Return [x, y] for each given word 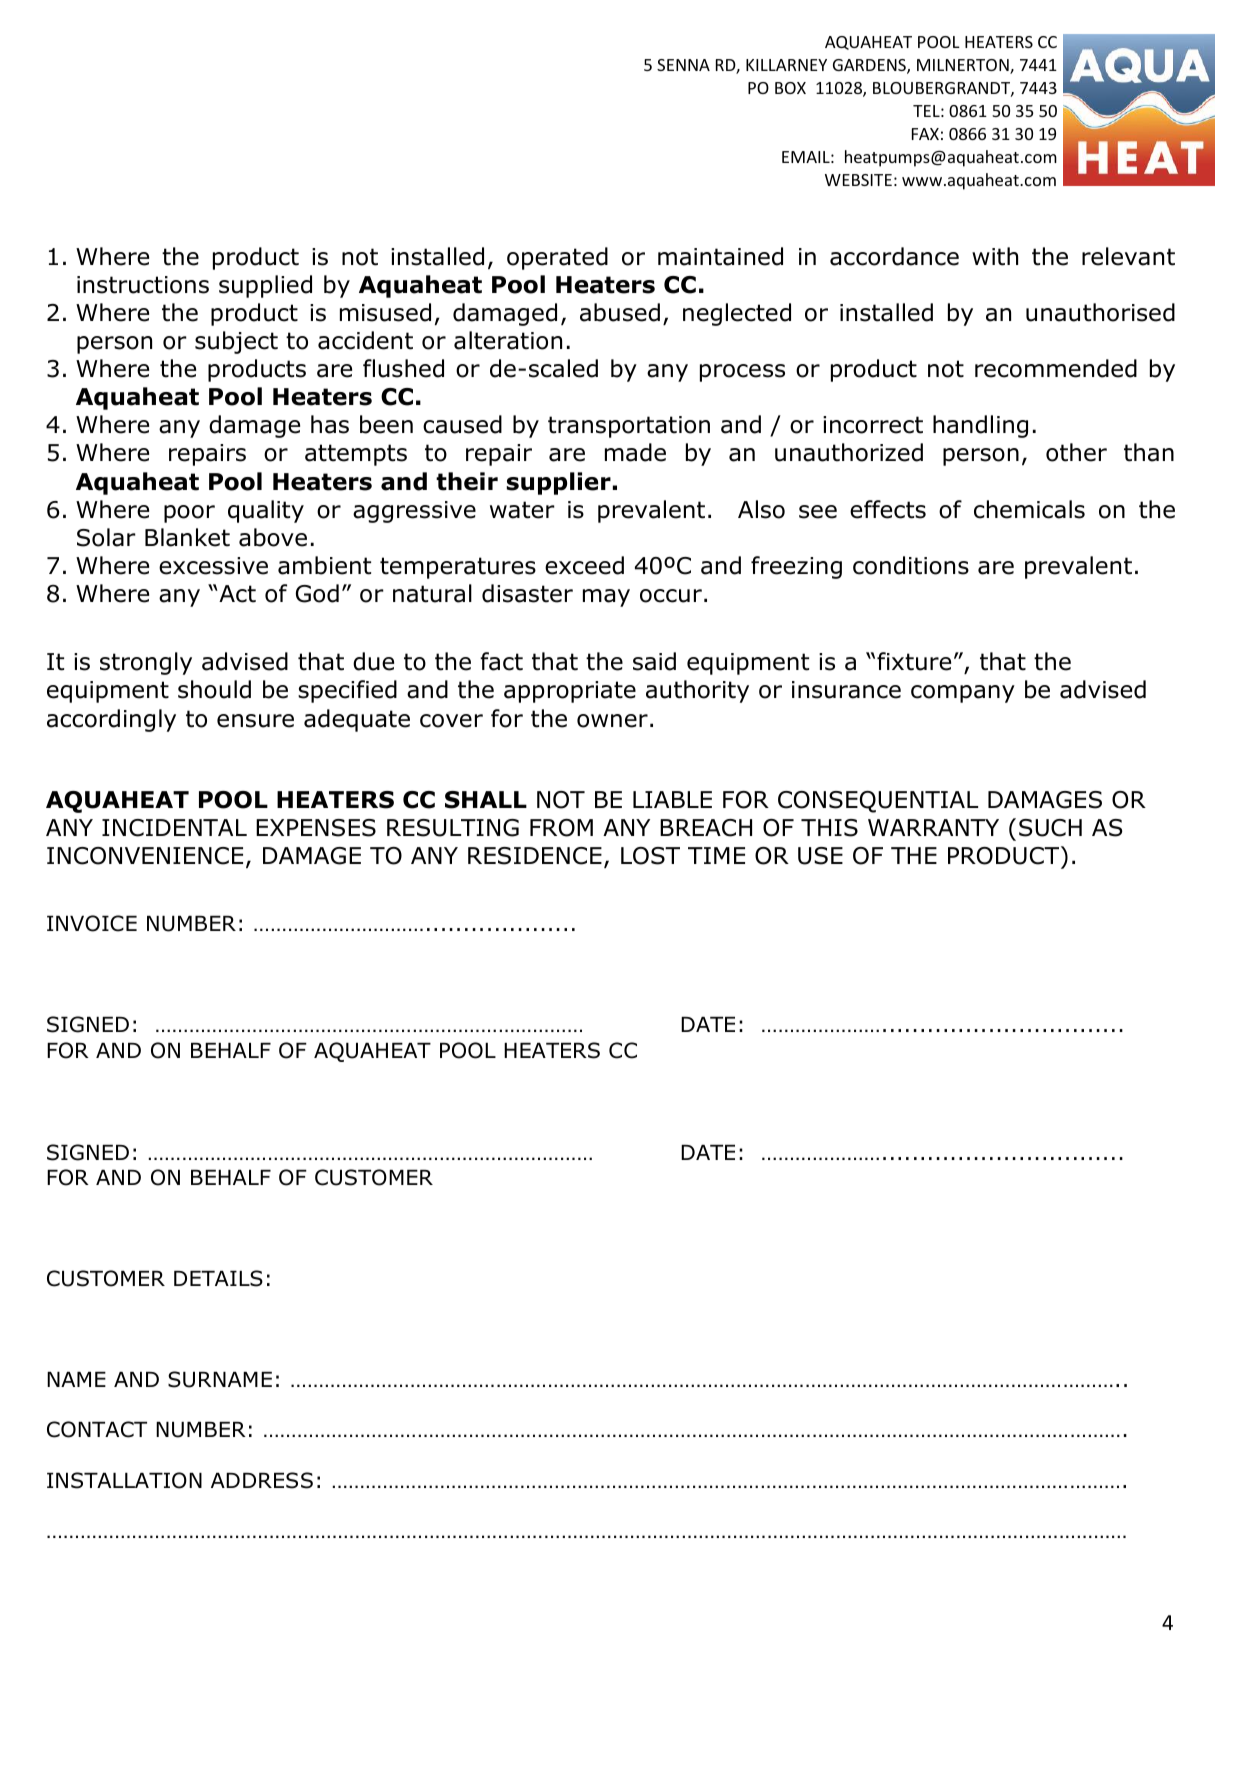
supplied [265, 286]
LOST [650, 856]
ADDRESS [262, 1480]
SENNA [683, 65]
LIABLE [672, 799]
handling [980, 426]
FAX [925, 134]
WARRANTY [933, 827]
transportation [629, 427]
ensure [255, 721]
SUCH [1050, 828]
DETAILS [218, 1278]
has [330, 424]
